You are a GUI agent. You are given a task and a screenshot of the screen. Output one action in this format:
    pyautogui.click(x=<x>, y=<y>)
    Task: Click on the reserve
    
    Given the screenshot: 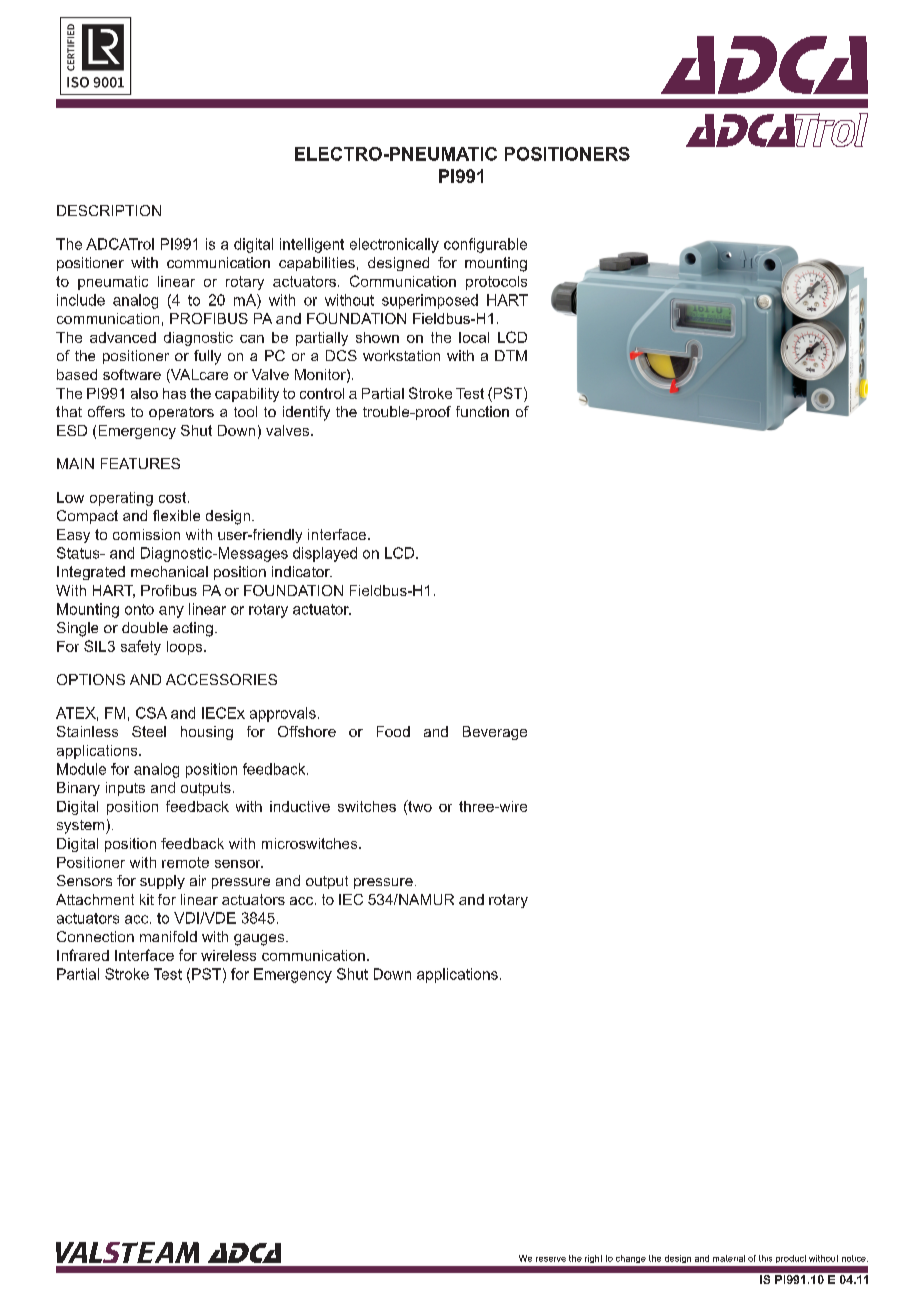 What is the action you would take?
    pyautogui.click(x=551, y=1259)
